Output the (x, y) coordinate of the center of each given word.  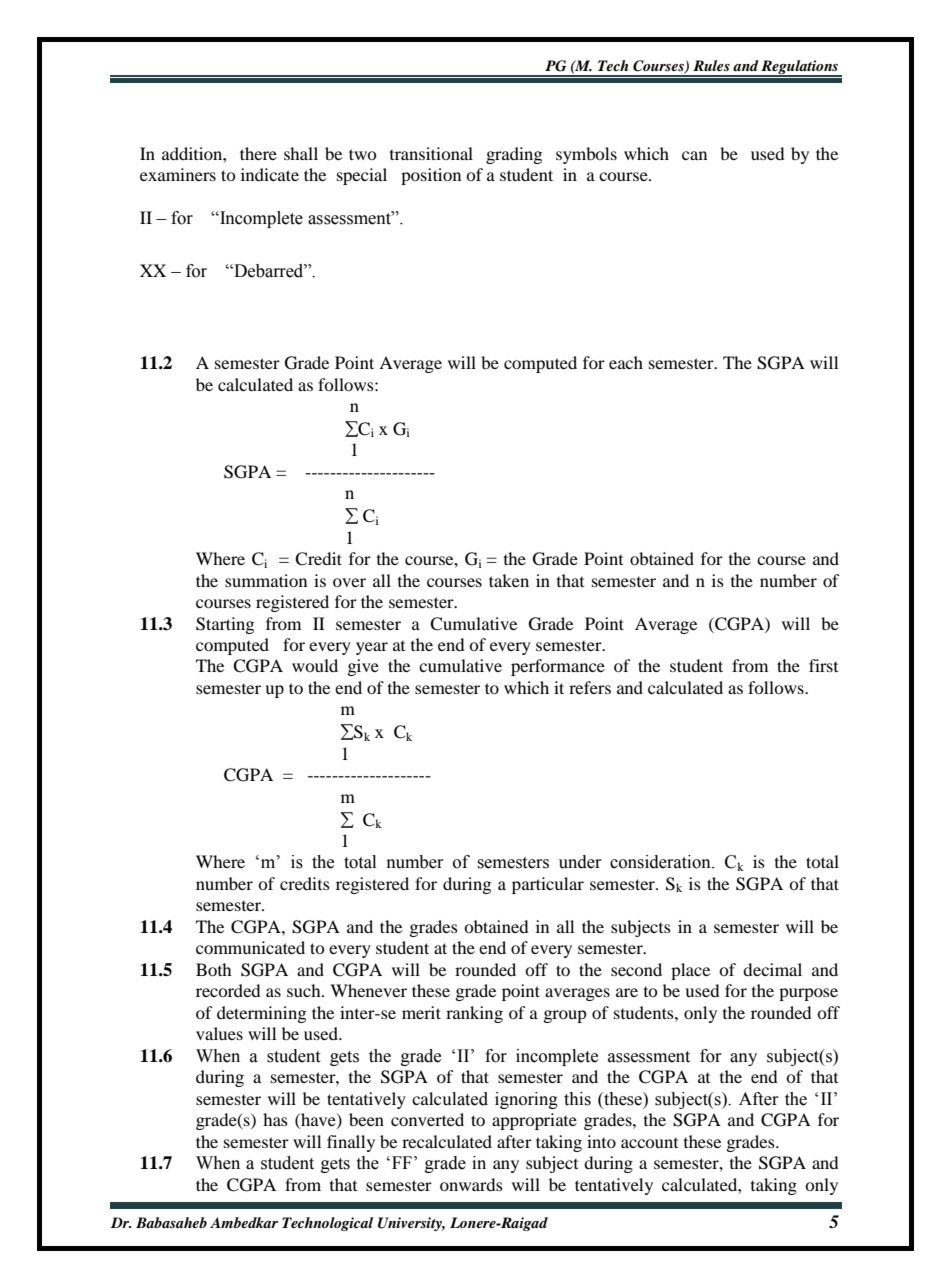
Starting (225, 625)
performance (558, 667)
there (258, 153)
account (649, 1142)
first (823, 665)
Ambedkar (244, 1222)
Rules (711, 65)
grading (514, 155)
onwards (471, 1184)
